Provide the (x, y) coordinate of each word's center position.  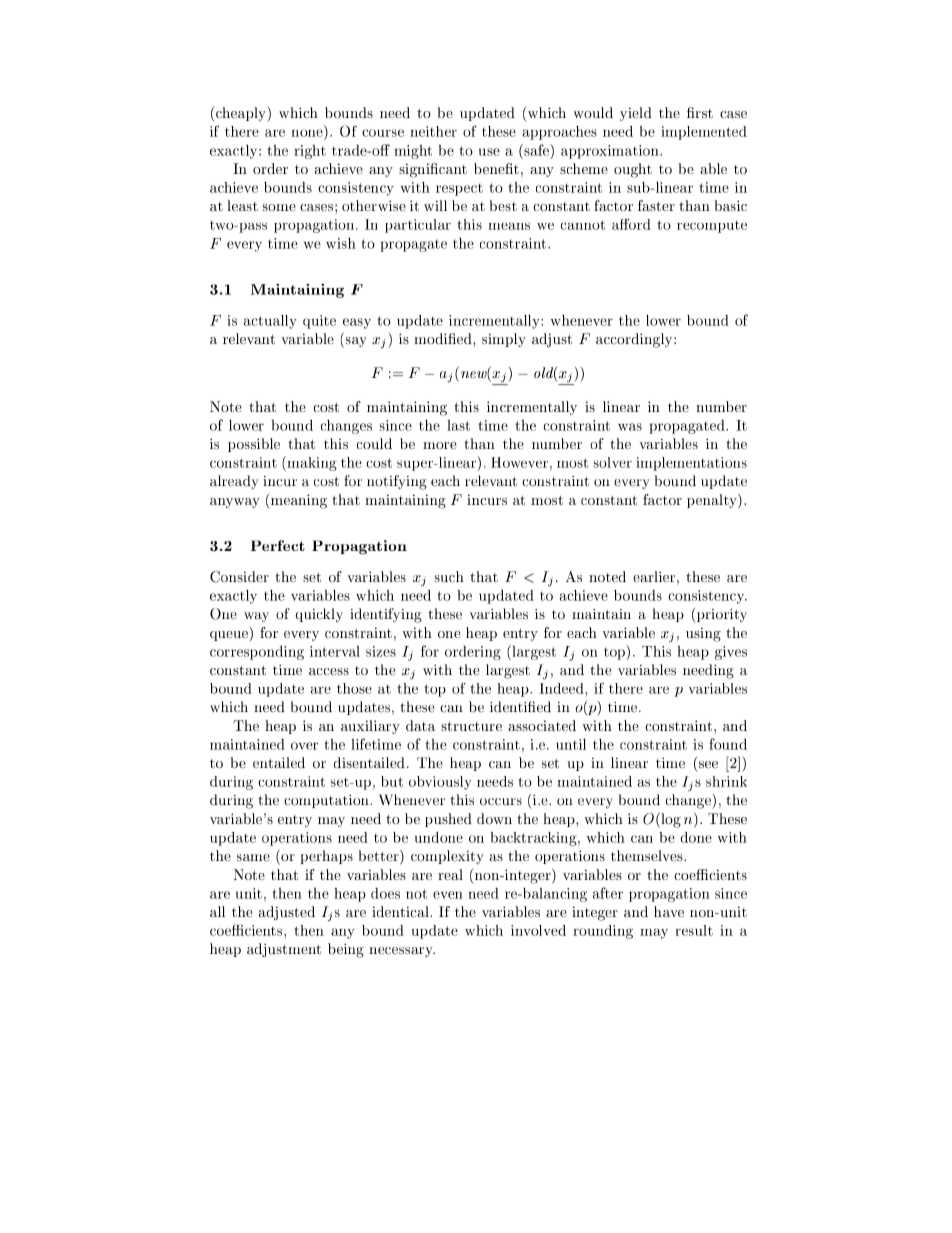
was (630, 427)
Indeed (562, 688)
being (346, 950)
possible (254, 445)
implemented (704, 133)
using (703, 634)
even (448, 895)
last (458, 425)
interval (335, 651)
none (307, 133)
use (489, 152)
